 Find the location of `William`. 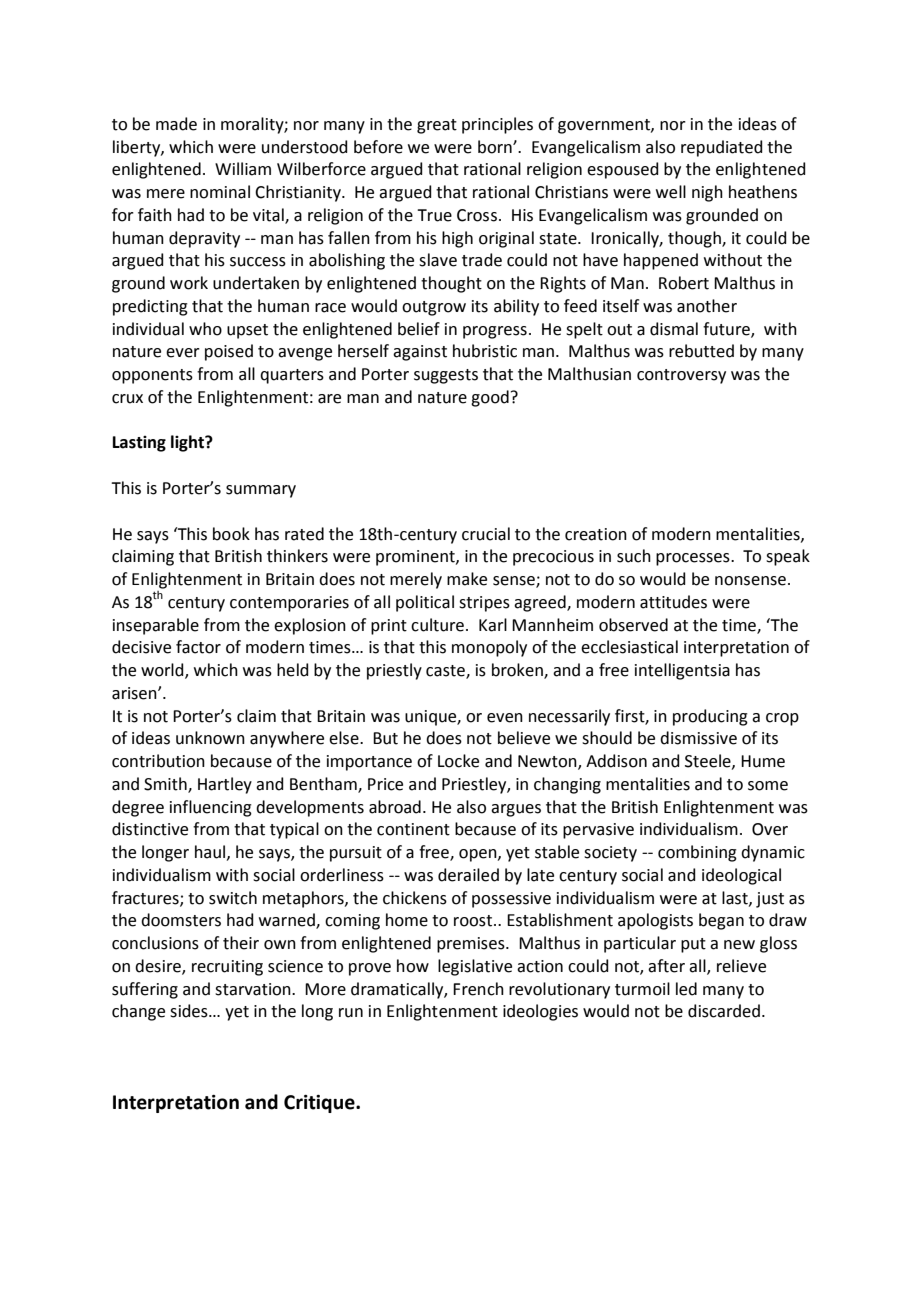

William is located at coordinates (243, 169).
